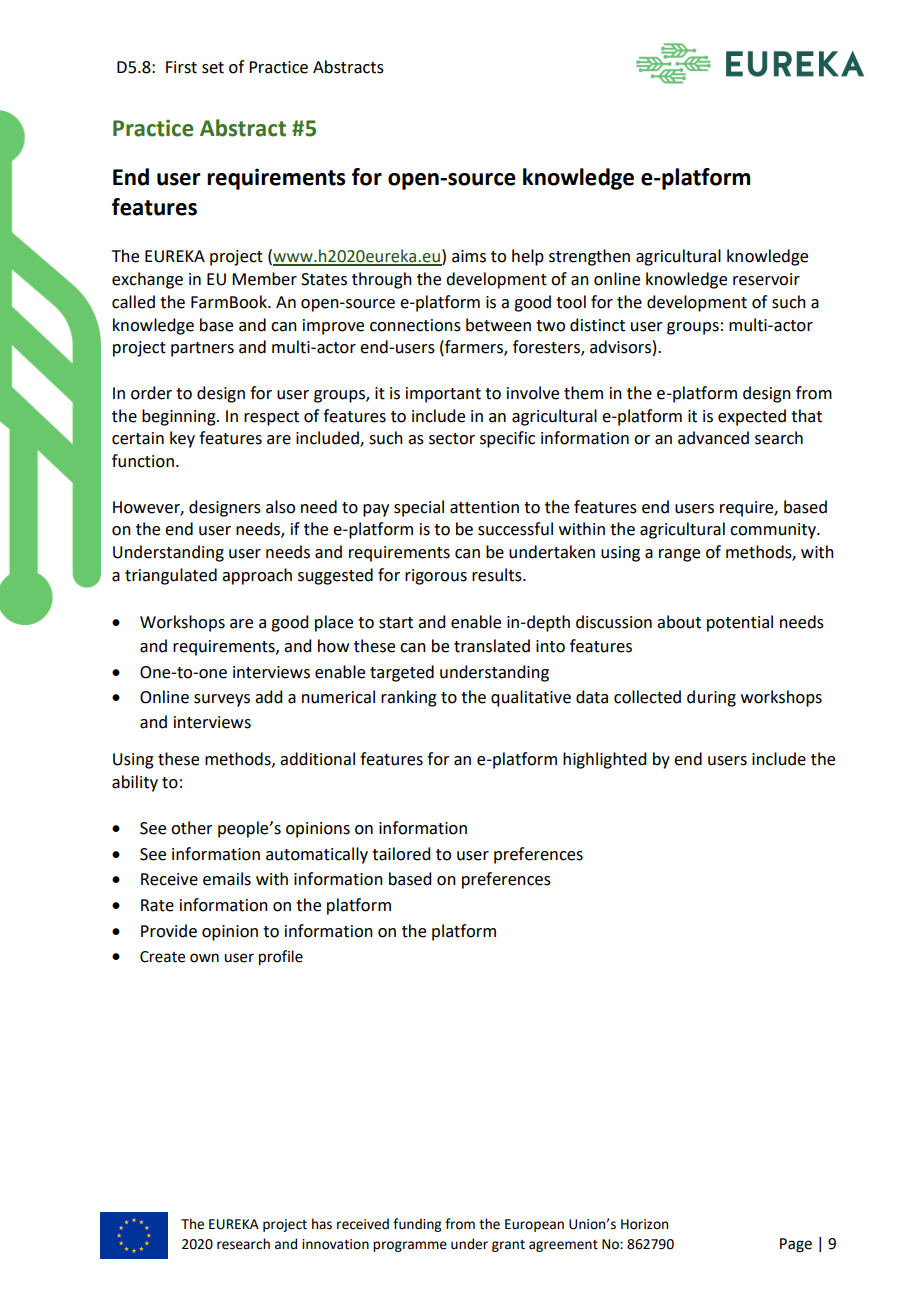 The image size is (924, 1309). What do you see at coordinates (182, 439) in the screenshot?
I see `key` at bounding box center [182, 439].
